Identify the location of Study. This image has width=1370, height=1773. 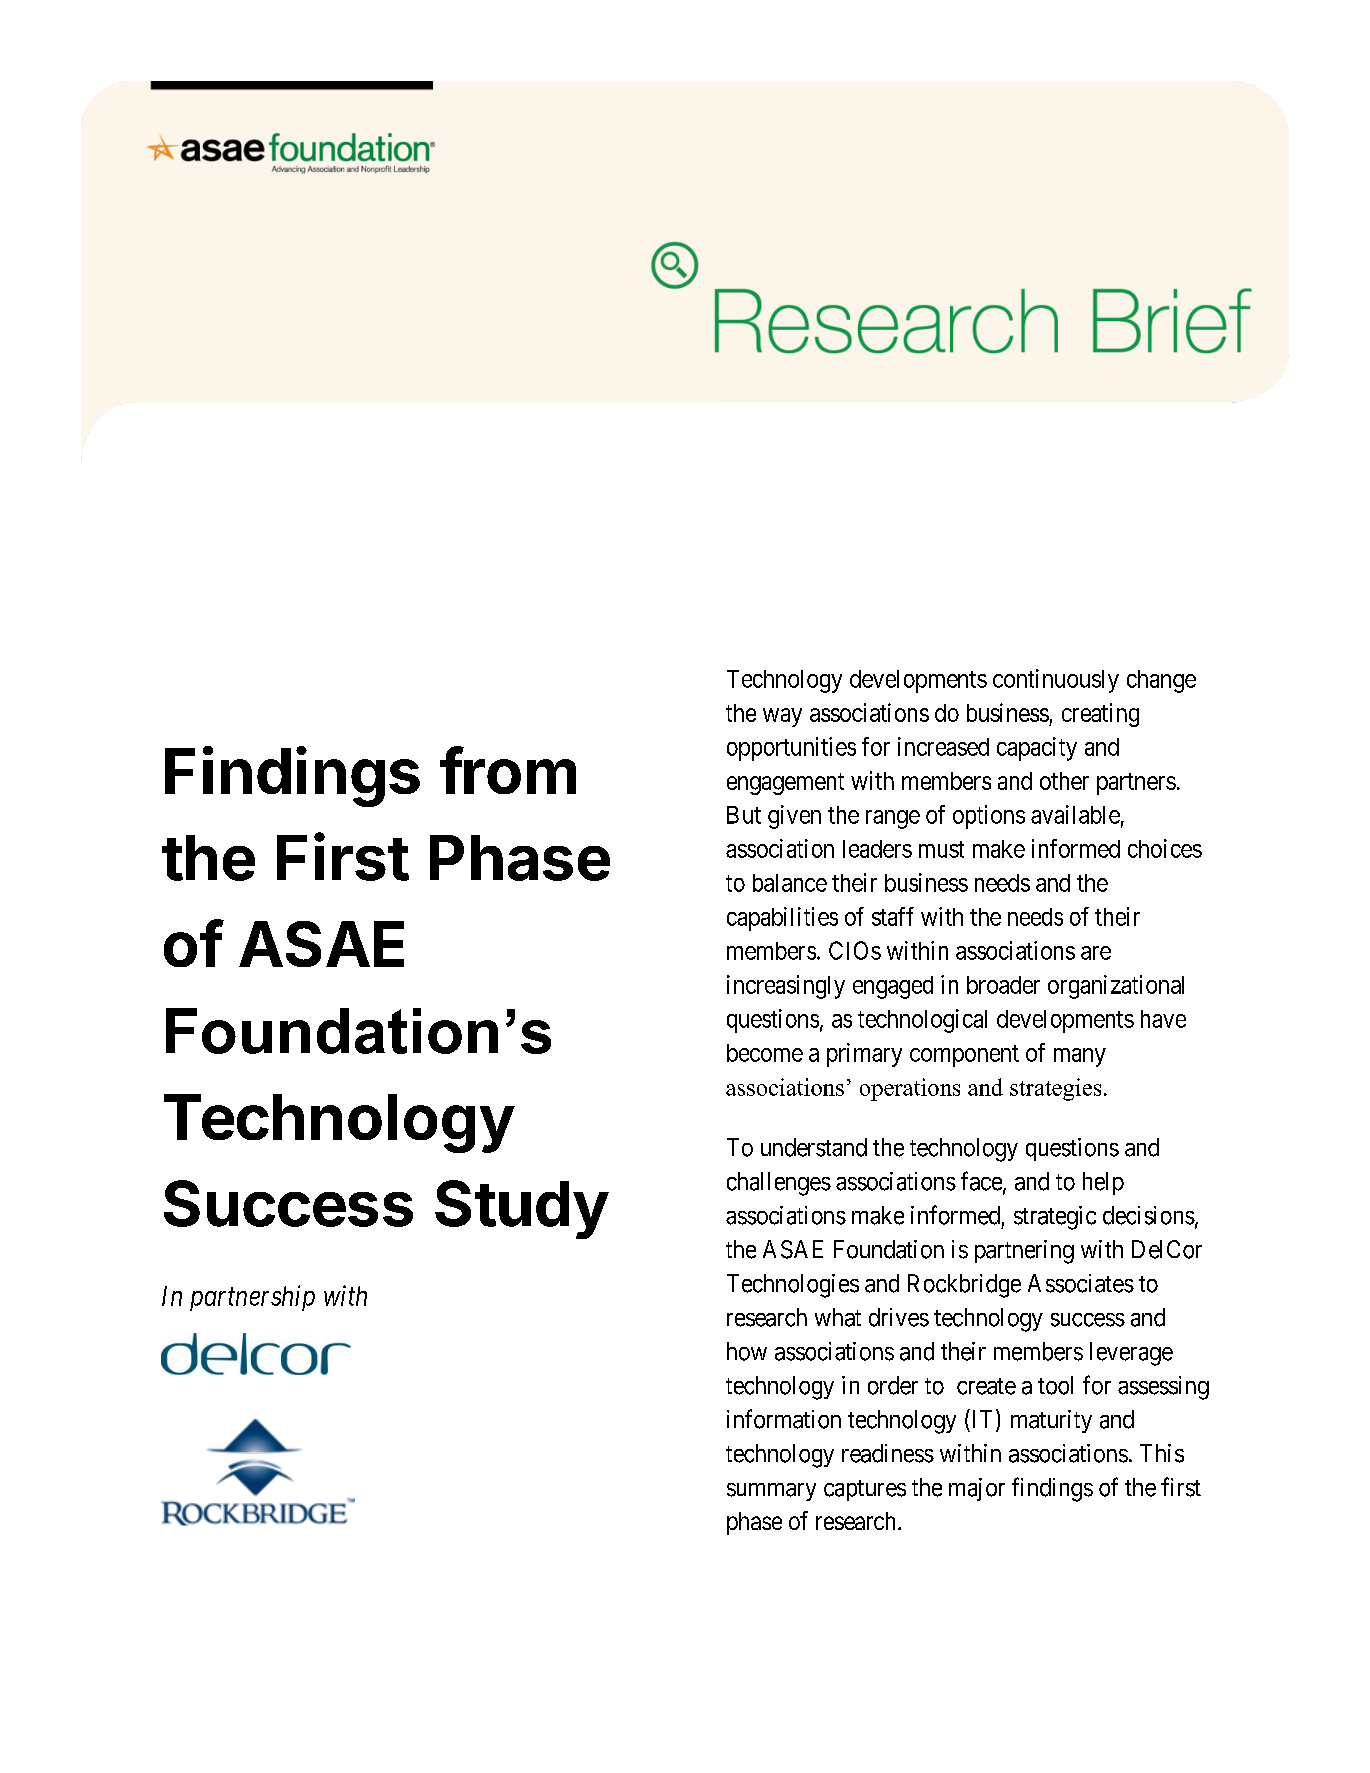
(522, 1209).
